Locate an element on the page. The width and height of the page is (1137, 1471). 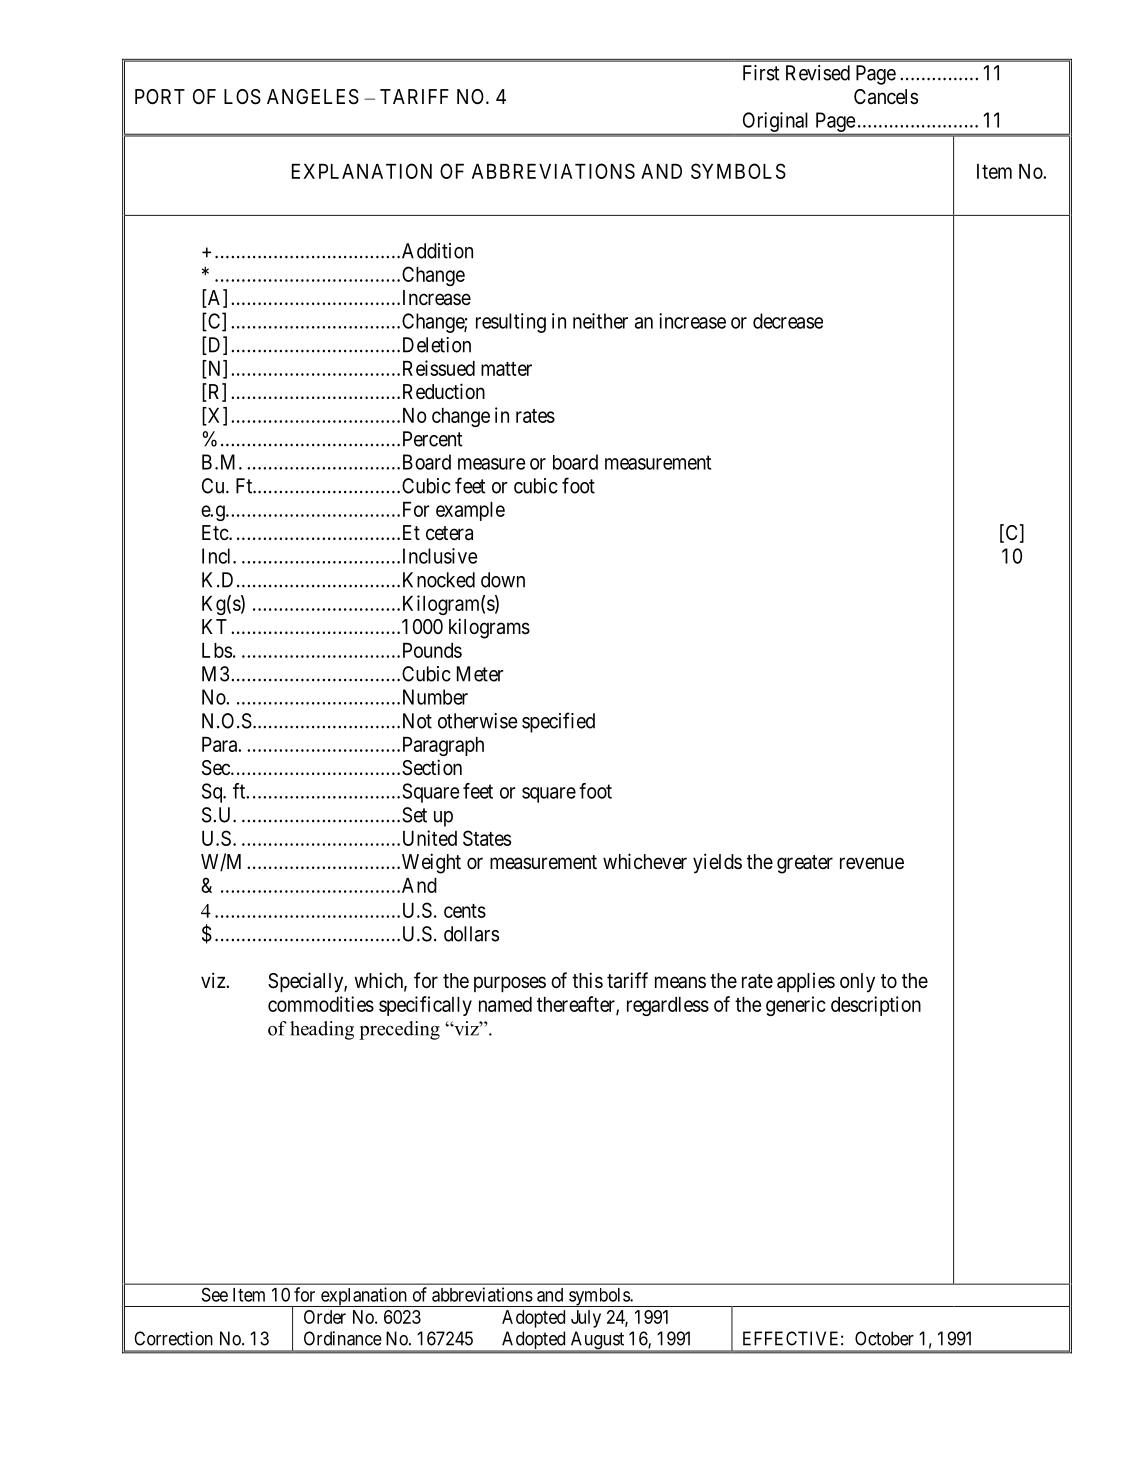
greater is located at coordinates (805, 864).
